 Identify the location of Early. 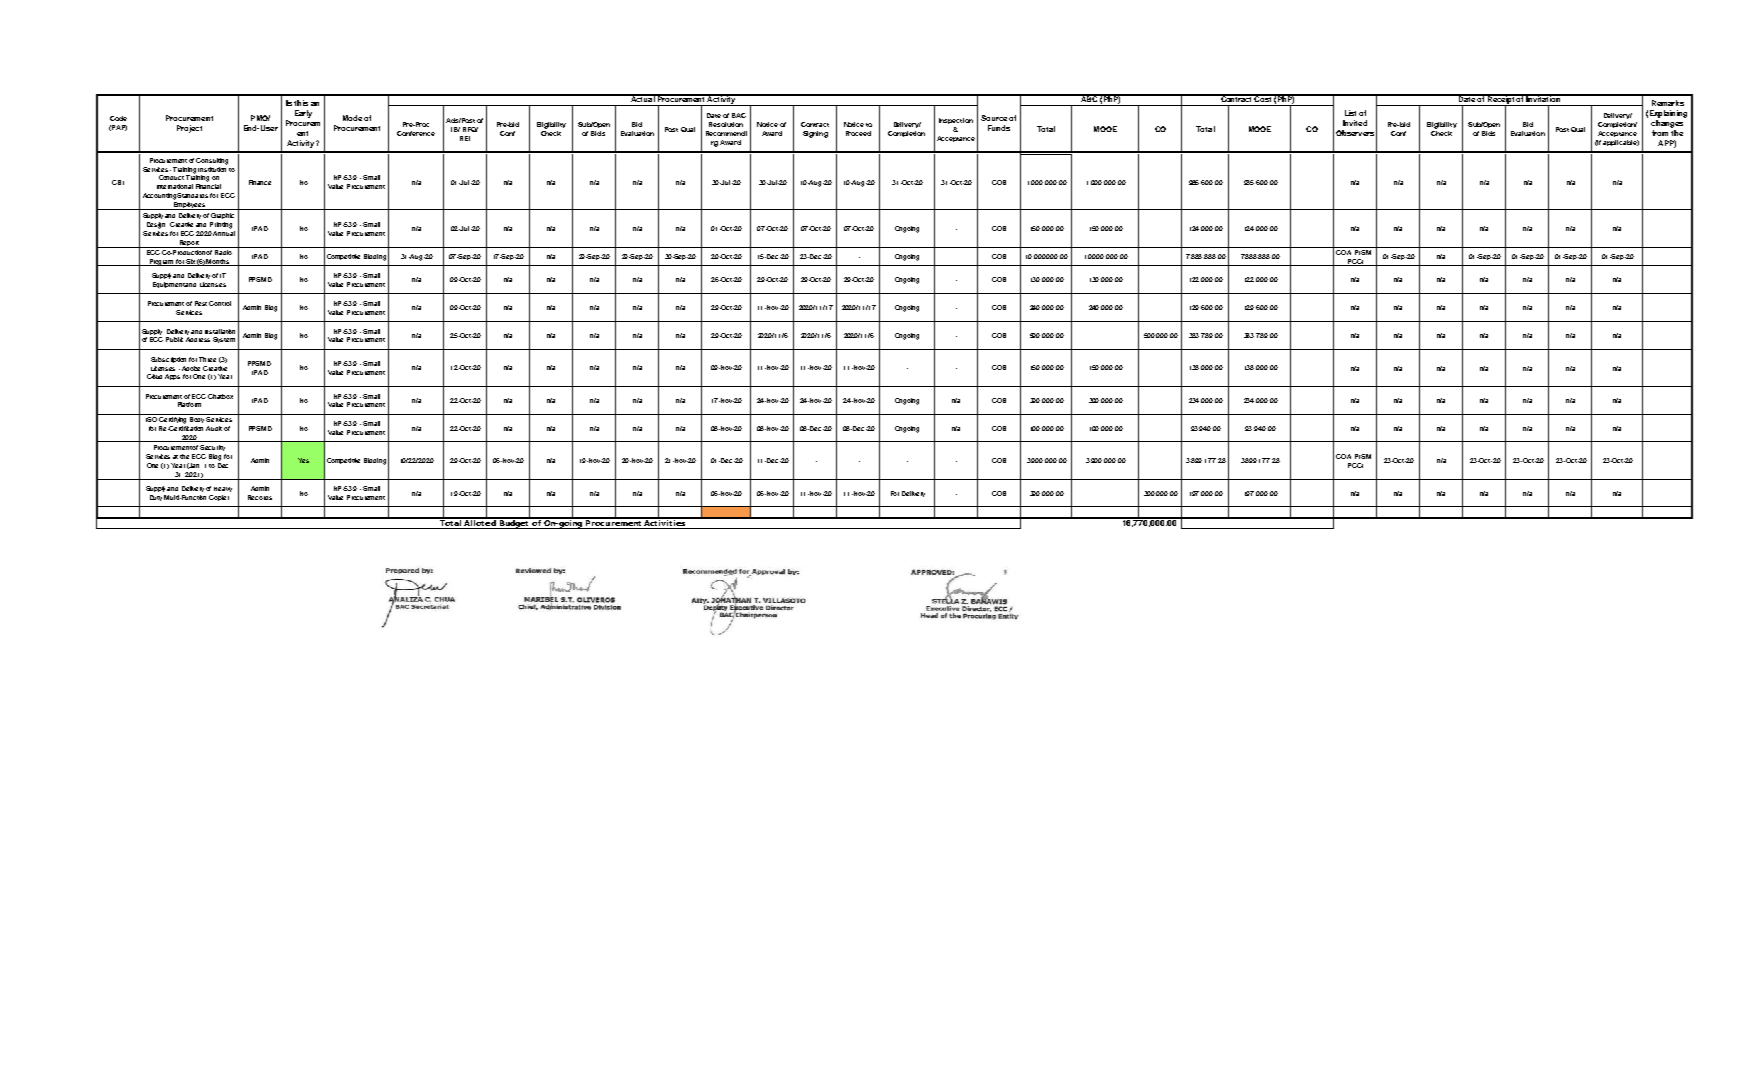
(303, 114).
